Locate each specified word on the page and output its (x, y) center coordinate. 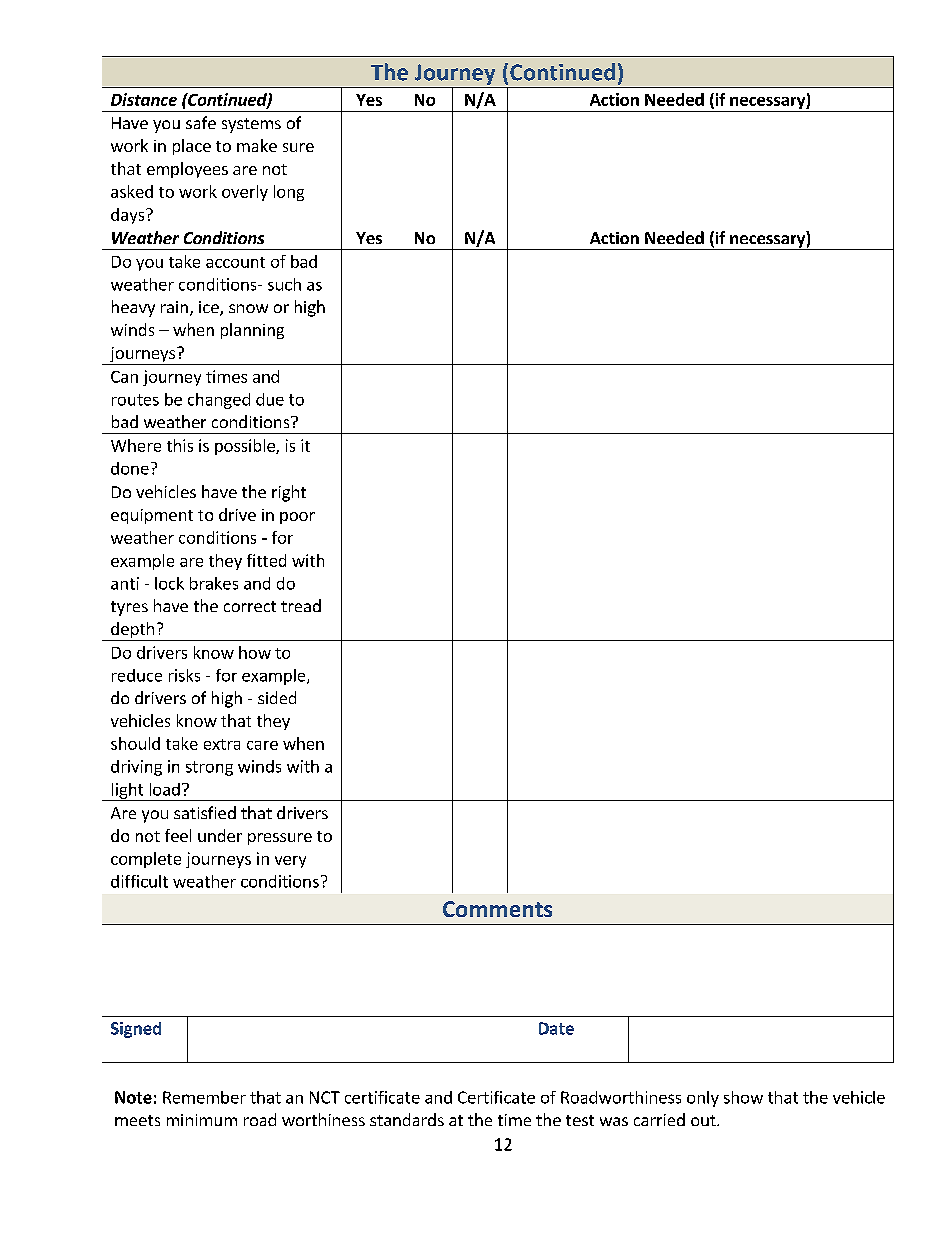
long (289, 193)
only (703, 1099)
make (257, 145)
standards (407, 1119)
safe (201, 122)
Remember (204, 1097)
